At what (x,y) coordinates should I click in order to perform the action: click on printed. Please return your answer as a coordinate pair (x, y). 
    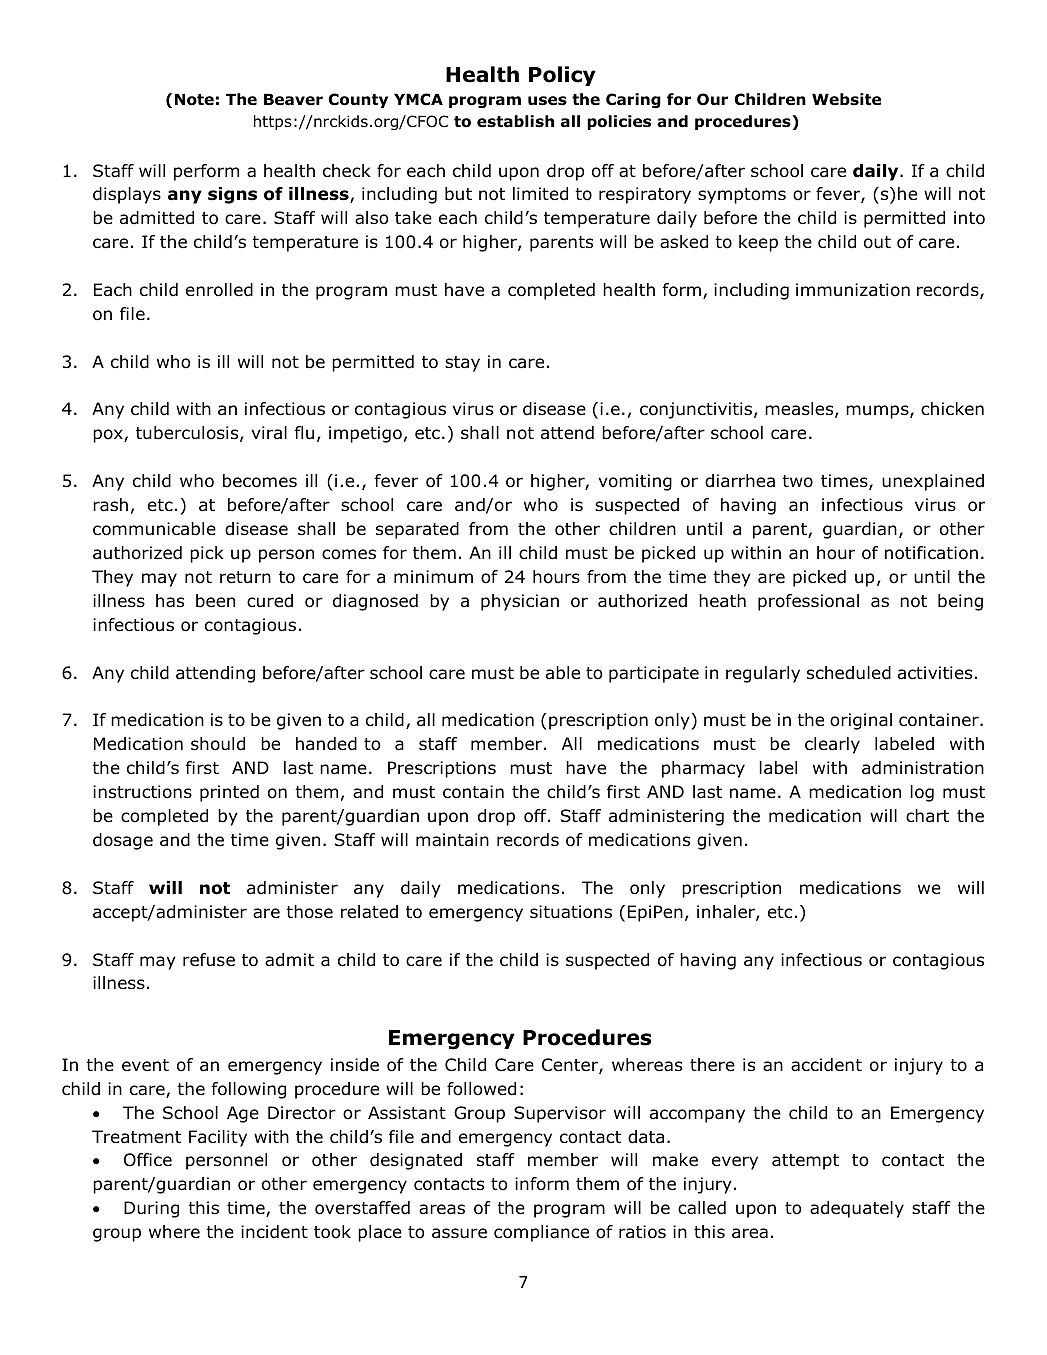
    Looking at the image, I should click on (229, 793).
